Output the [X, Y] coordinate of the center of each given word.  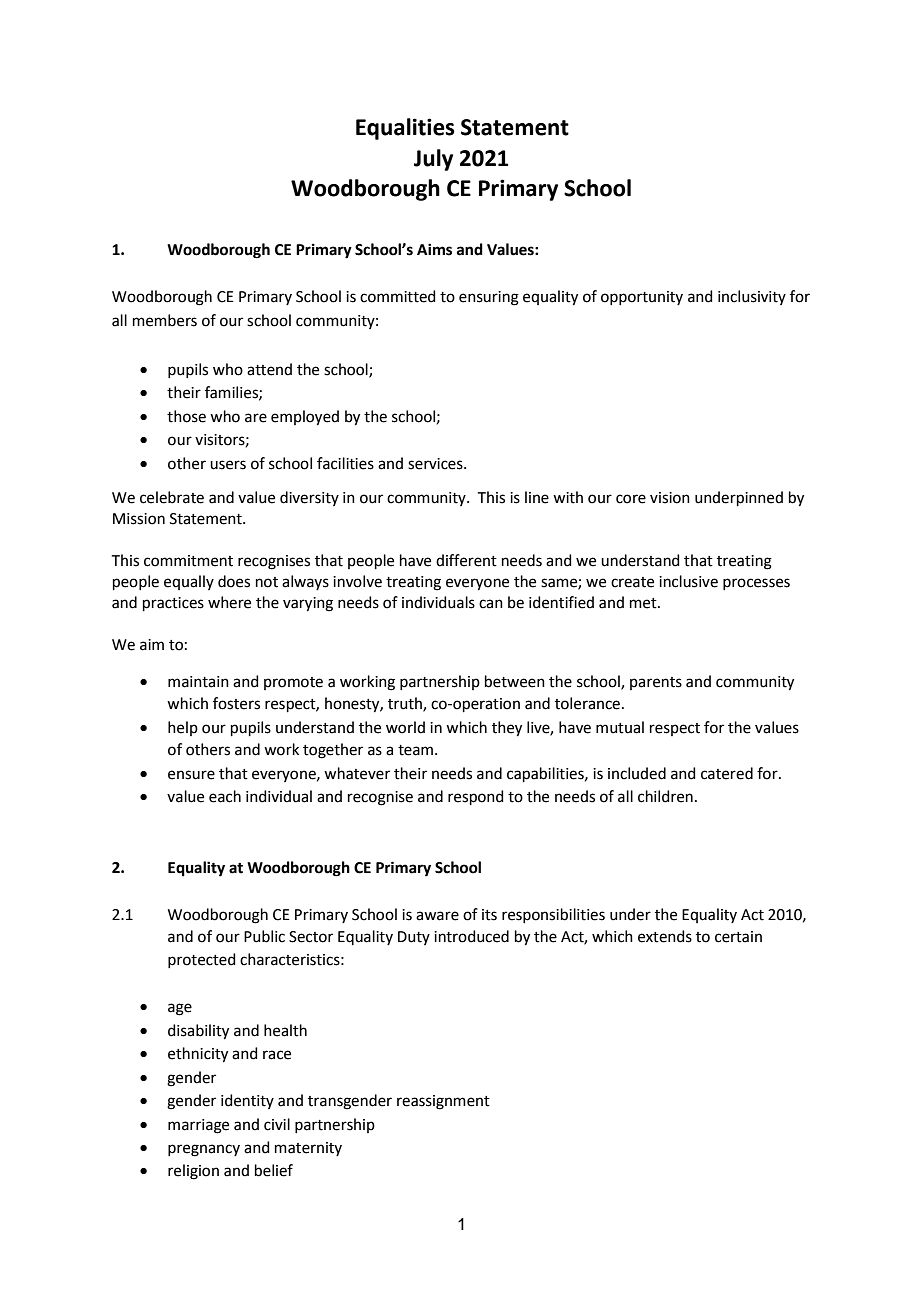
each [225, 796]
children [665, 796]
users [228, 465]
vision [670, 498]
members [165, 320]
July [433, 160]
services [436, 464]
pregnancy [204, 1150]
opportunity [642, 298]
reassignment [443, 1102]
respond [476, 797]
